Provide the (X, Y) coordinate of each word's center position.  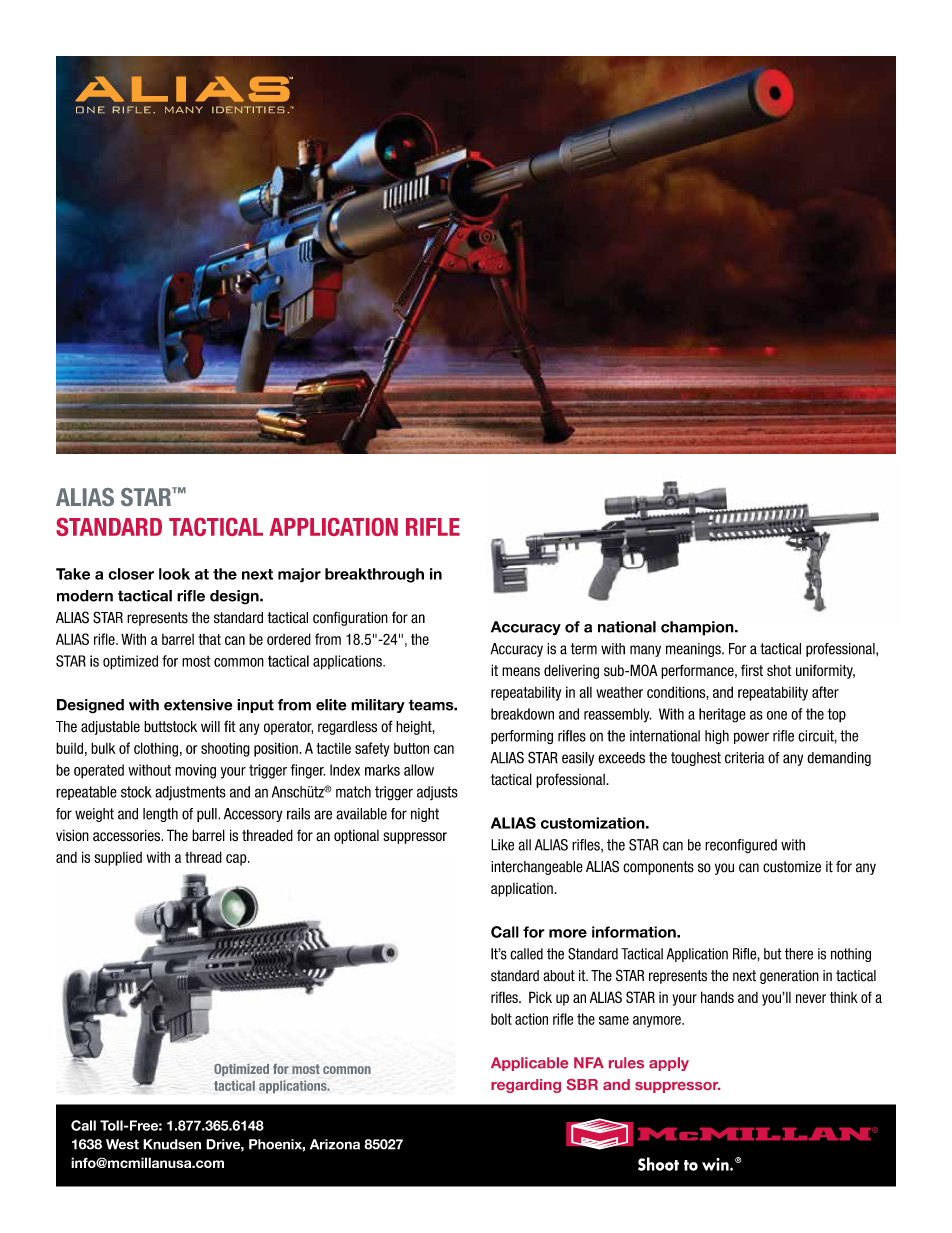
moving (195, 771)
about (559, 976)
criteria (744, 758)
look (174, 574)
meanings (694, 650)
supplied (118, 859)
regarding (526, 1086)
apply (669, 1064)
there (799, 954)
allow (419, 770)
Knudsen (172, 1144)
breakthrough (374, 575)
